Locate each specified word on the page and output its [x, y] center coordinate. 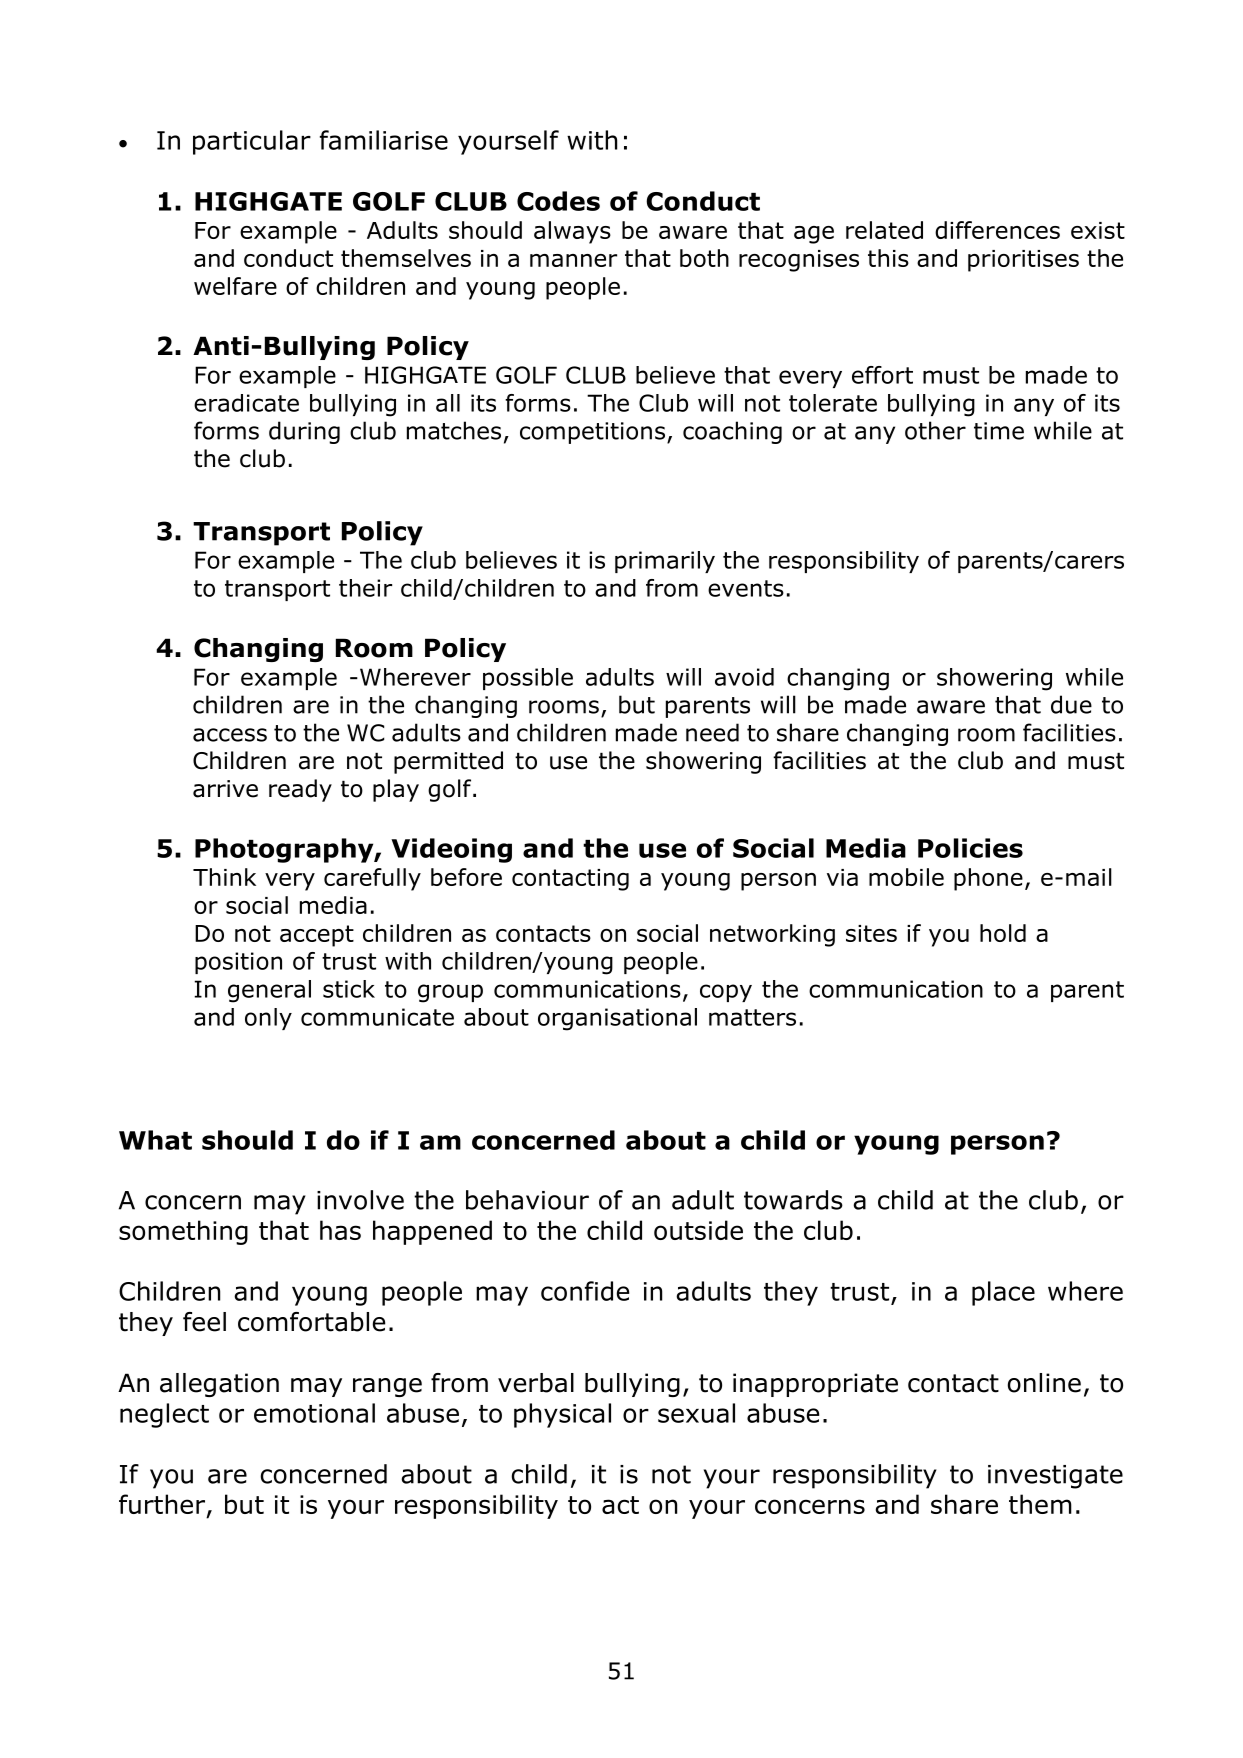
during [304, 432]
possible [528, 679]
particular [252, 142]
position [238, 963]
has [340, 1230]
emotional [314, 1413]
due [1071, 704]
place [1003, 1293]
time [999, 431]
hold [1003, 933]
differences [997, 230]
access [230, 735]
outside [698, 1230]
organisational [617, 1019]
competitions [592, 433]
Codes [558, 201]
